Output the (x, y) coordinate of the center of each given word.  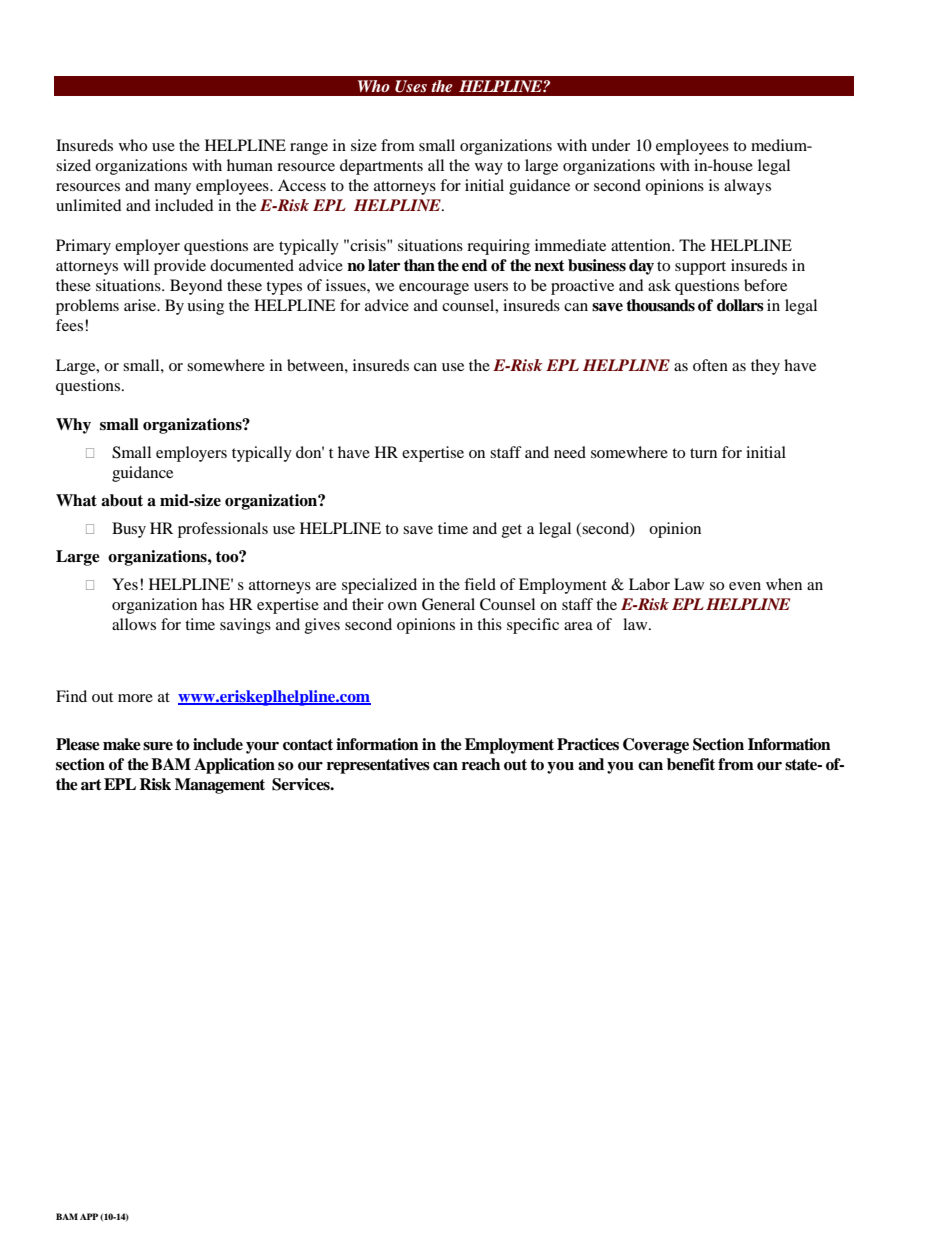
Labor (649, 584)
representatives (378, 766)
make (122, 744)
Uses (411, 86)
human (250, 165)
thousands (660, 305)
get (512, 531)
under (610, 145)
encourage (434, 289)
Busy (129, 530)
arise (141, 305)
